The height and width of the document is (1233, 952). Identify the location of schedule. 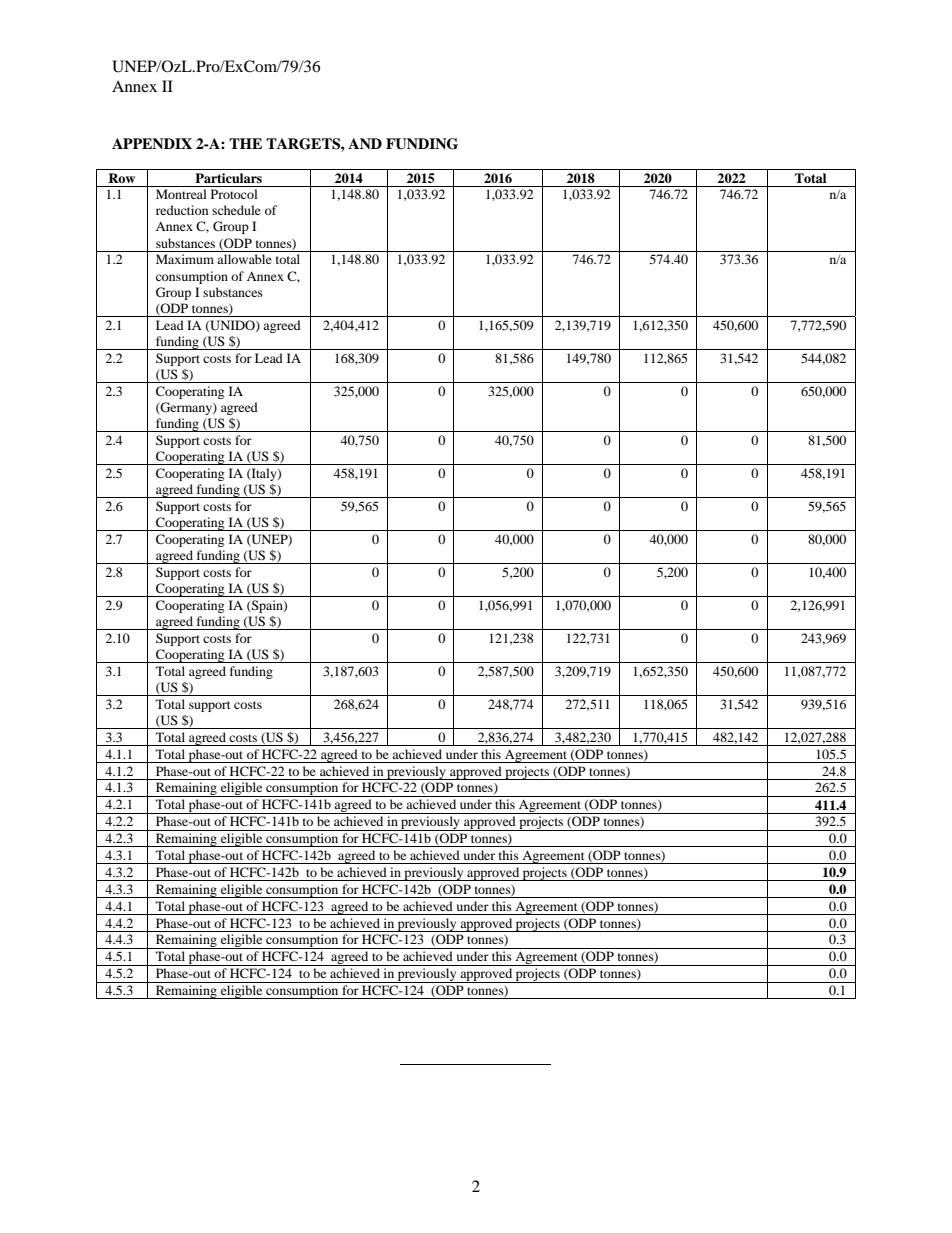
(236, 210).
